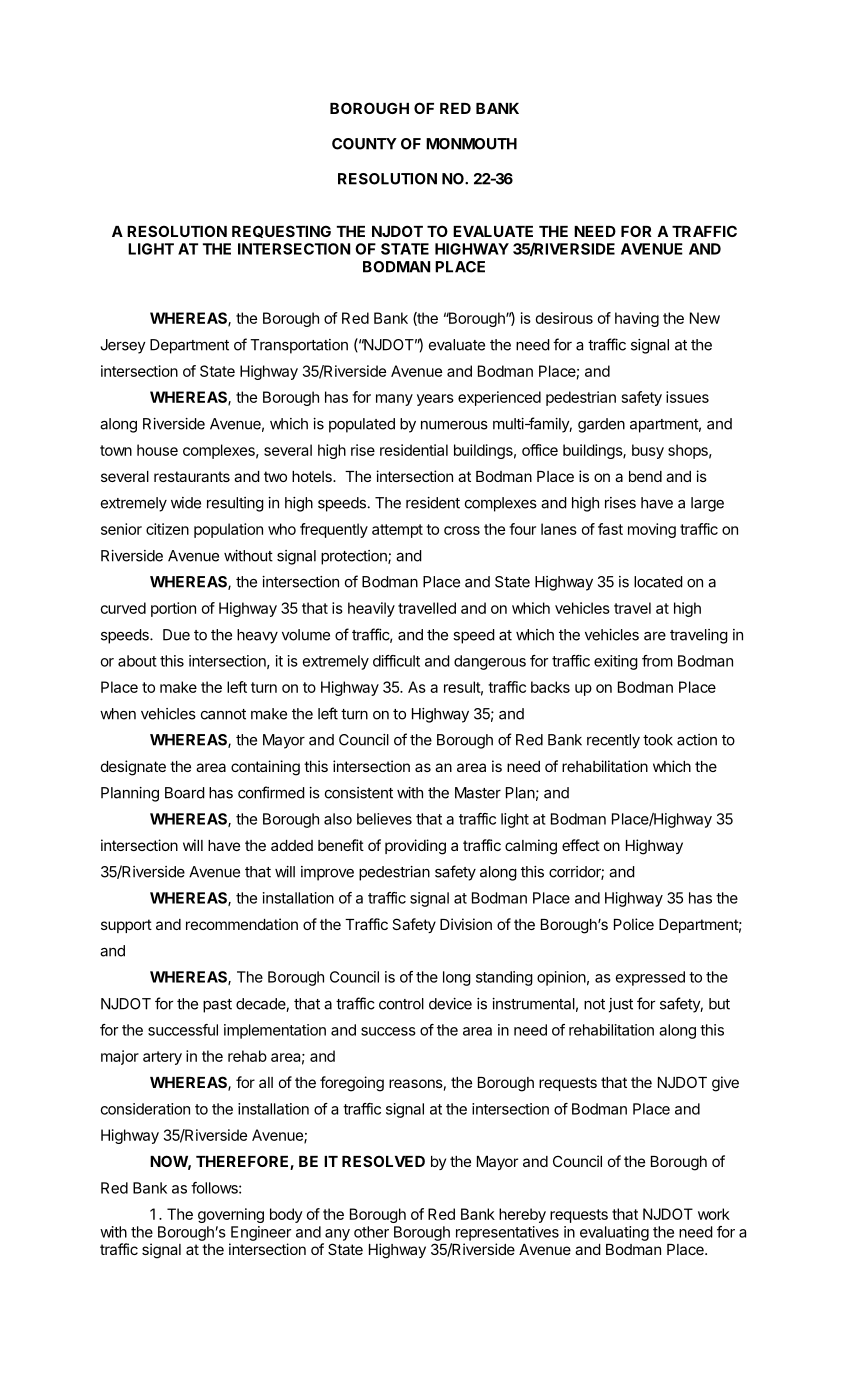 The width and height of the screenshot is (849, 1400). I want to click on evaluating, so click(614, 1233).
